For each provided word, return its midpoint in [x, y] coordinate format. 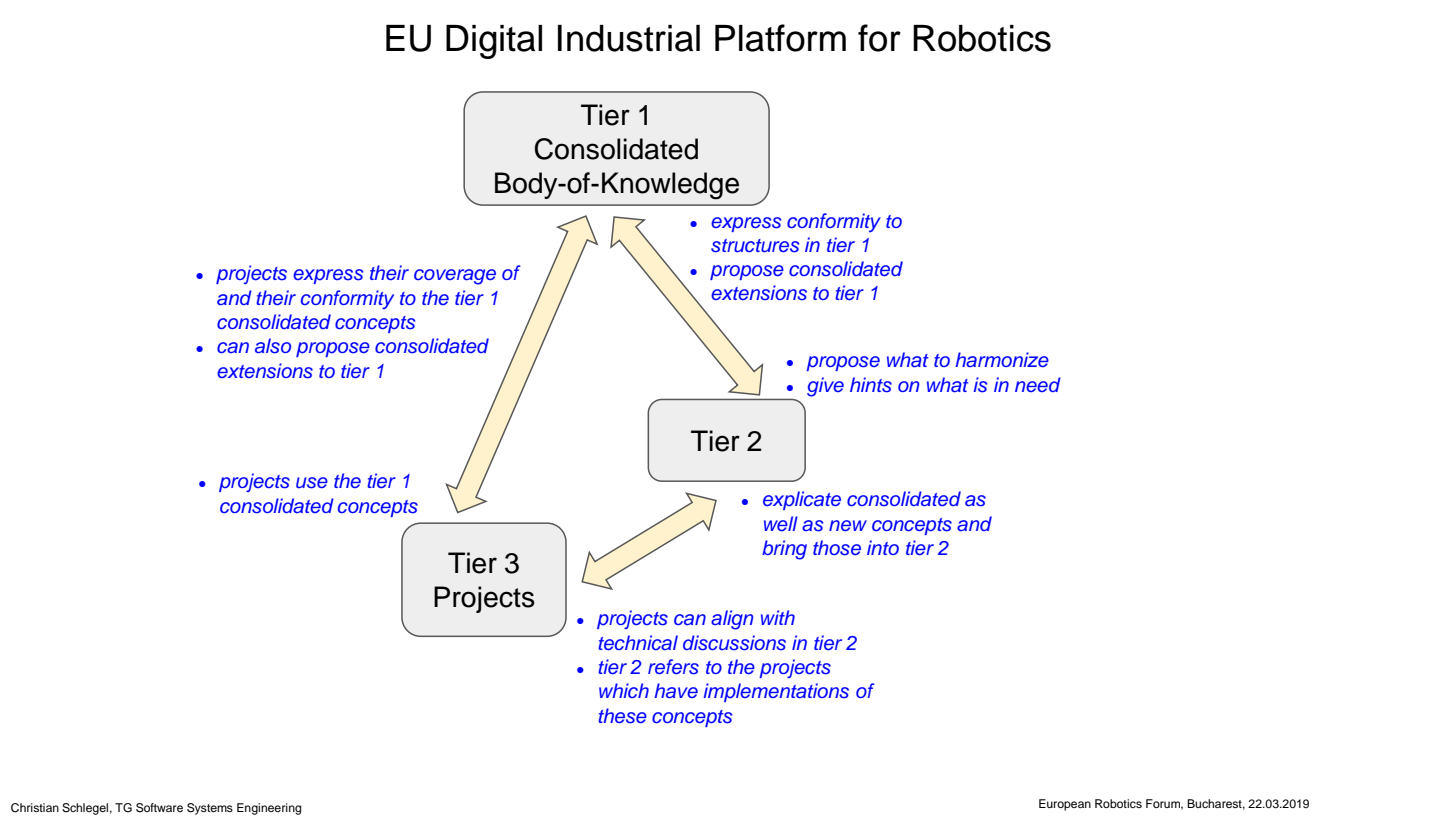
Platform [780, 38]
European [1065, 805]
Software [159, 808]
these [622, 716]
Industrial [629, 38]
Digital [494, 42]
